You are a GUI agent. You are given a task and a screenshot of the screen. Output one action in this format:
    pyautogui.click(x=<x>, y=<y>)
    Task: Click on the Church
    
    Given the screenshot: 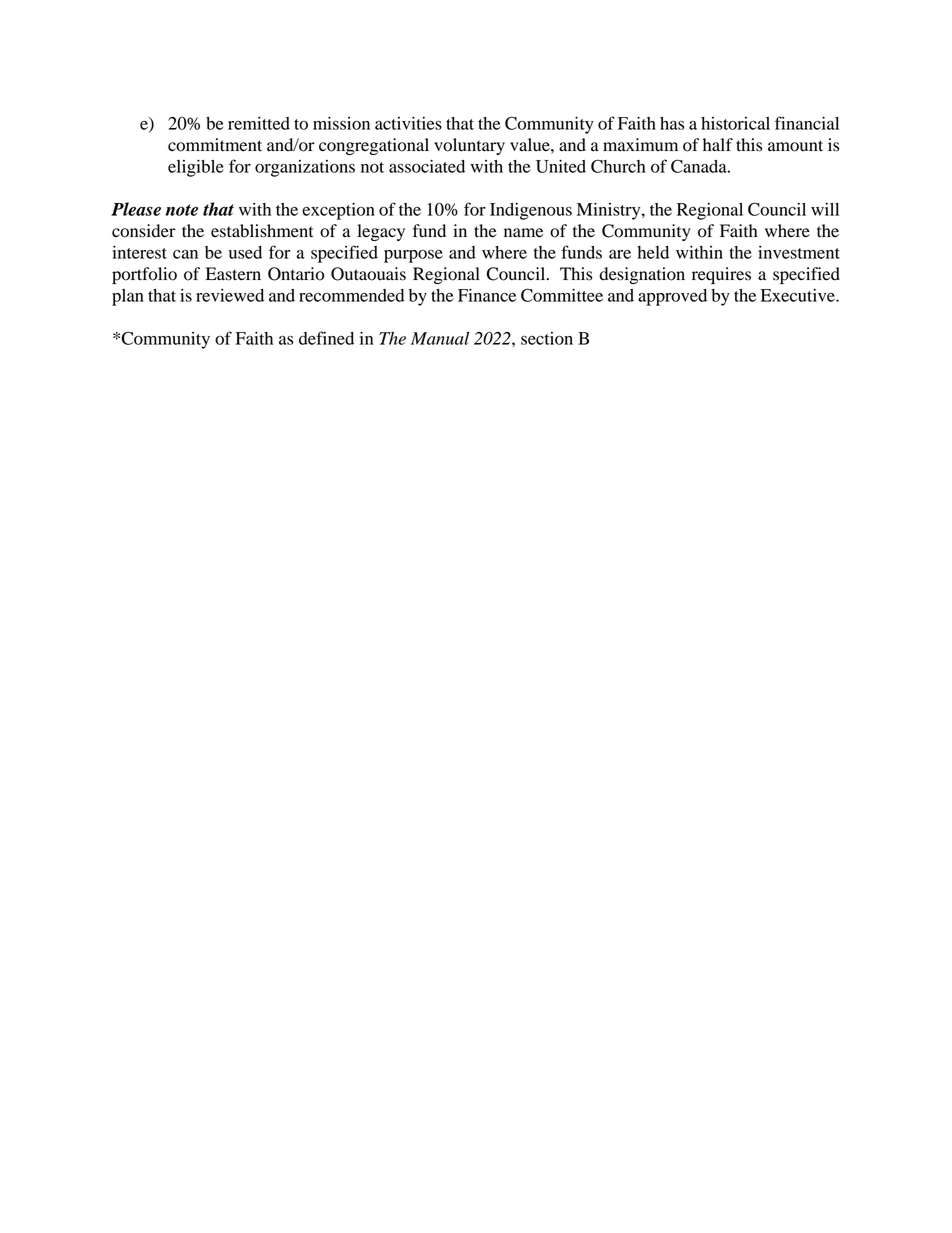 What is the action you would take?
    pyautogui.click(x=618, y=166)
